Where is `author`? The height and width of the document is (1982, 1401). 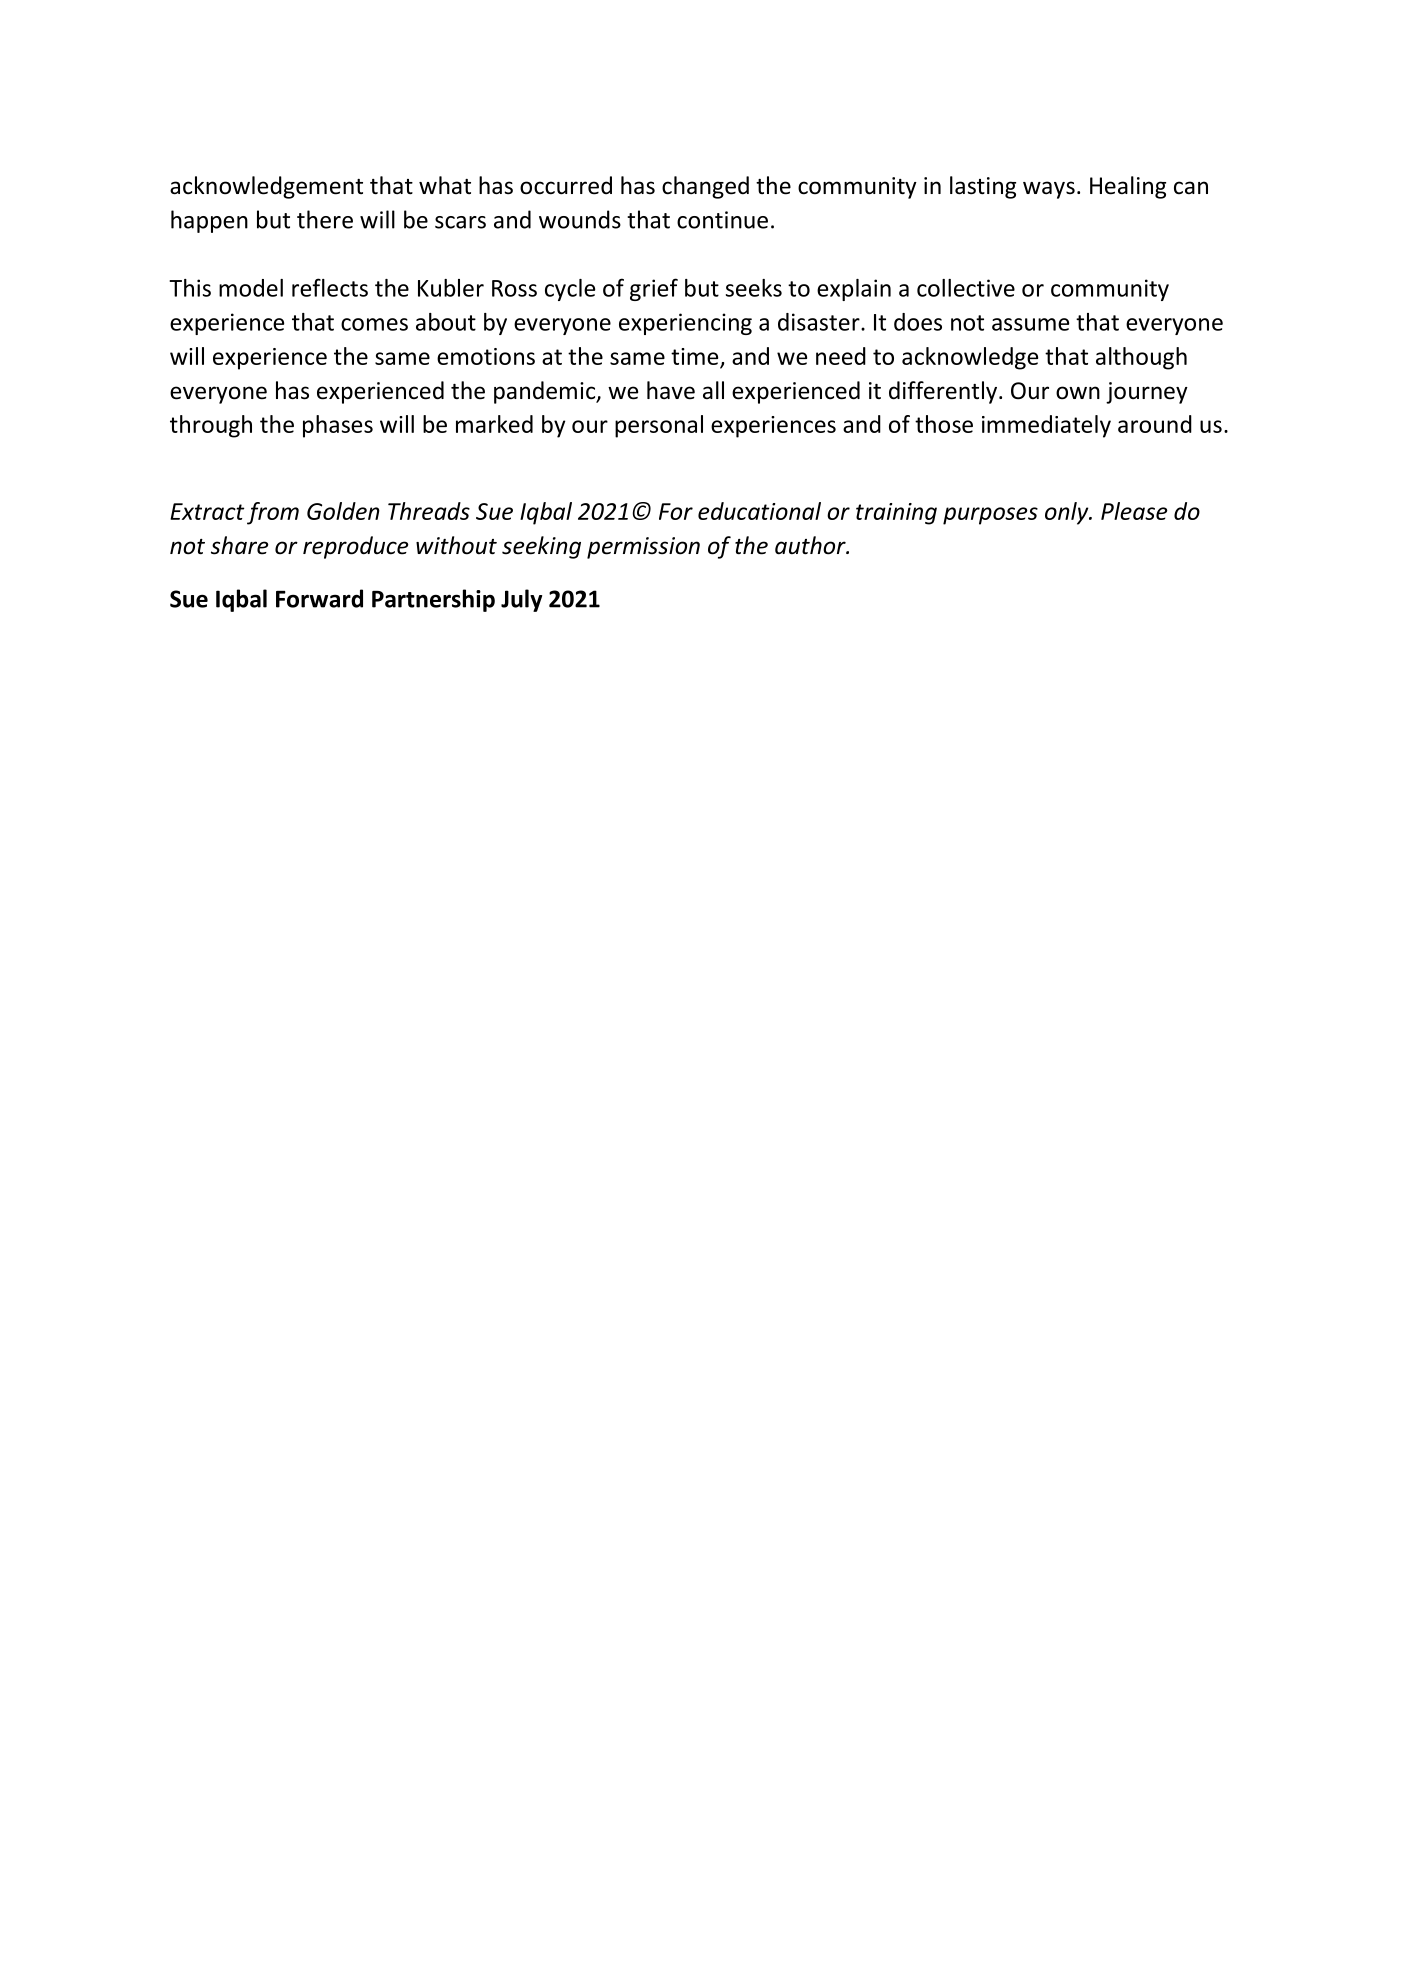 author is located at coordinates (811, 545).
